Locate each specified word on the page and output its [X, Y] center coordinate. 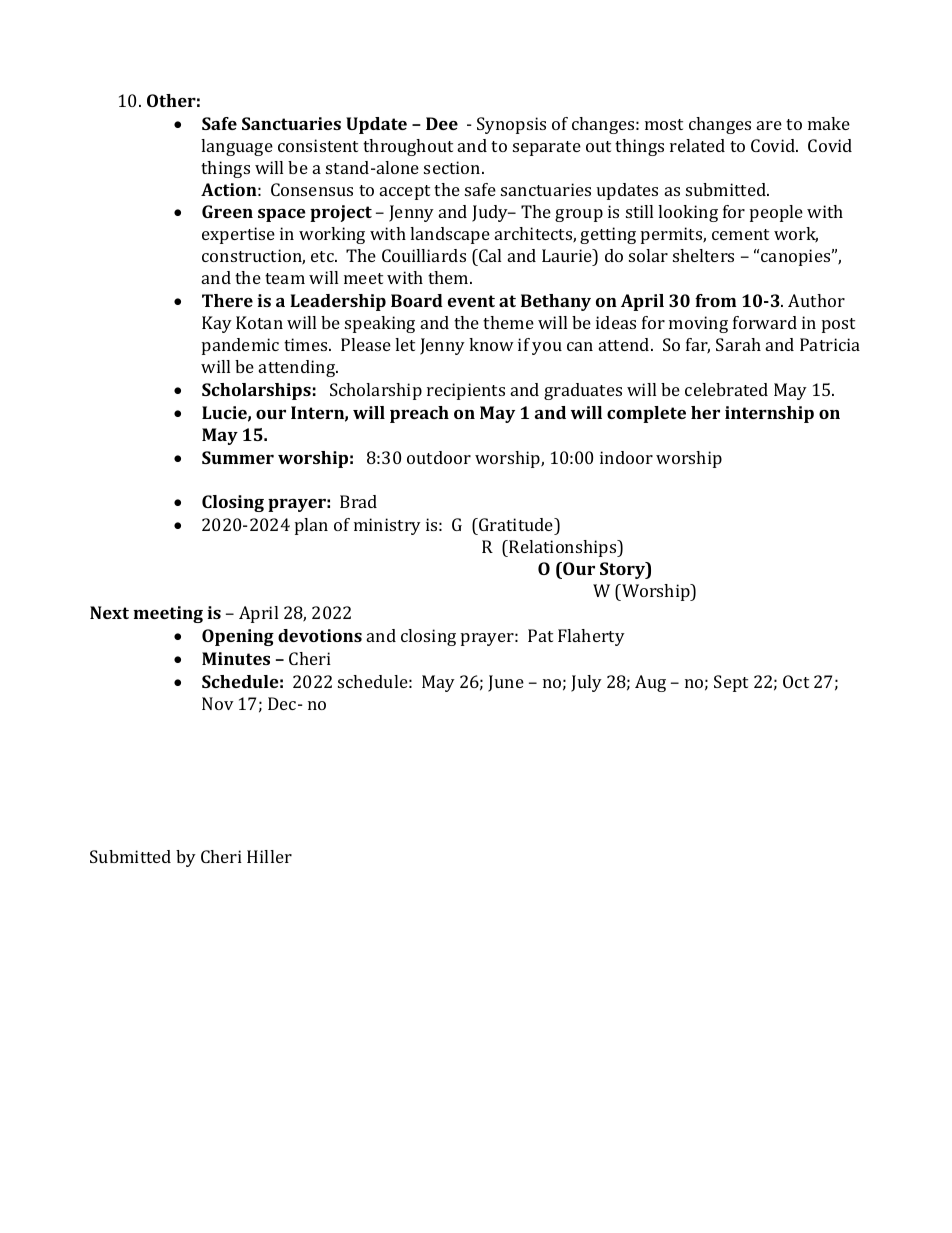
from [716, 300]
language [237, 147]
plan [311, 526]
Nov [218, 703]
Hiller [269, 856]
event [471, 301]
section [453, 167]
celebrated [726, 389]
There [227, 300]
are [769, 125]
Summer [238, 457]
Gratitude [516, 526]
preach [419, 414]
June [506, 683]
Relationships [563, 548]
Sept [731, 683]
